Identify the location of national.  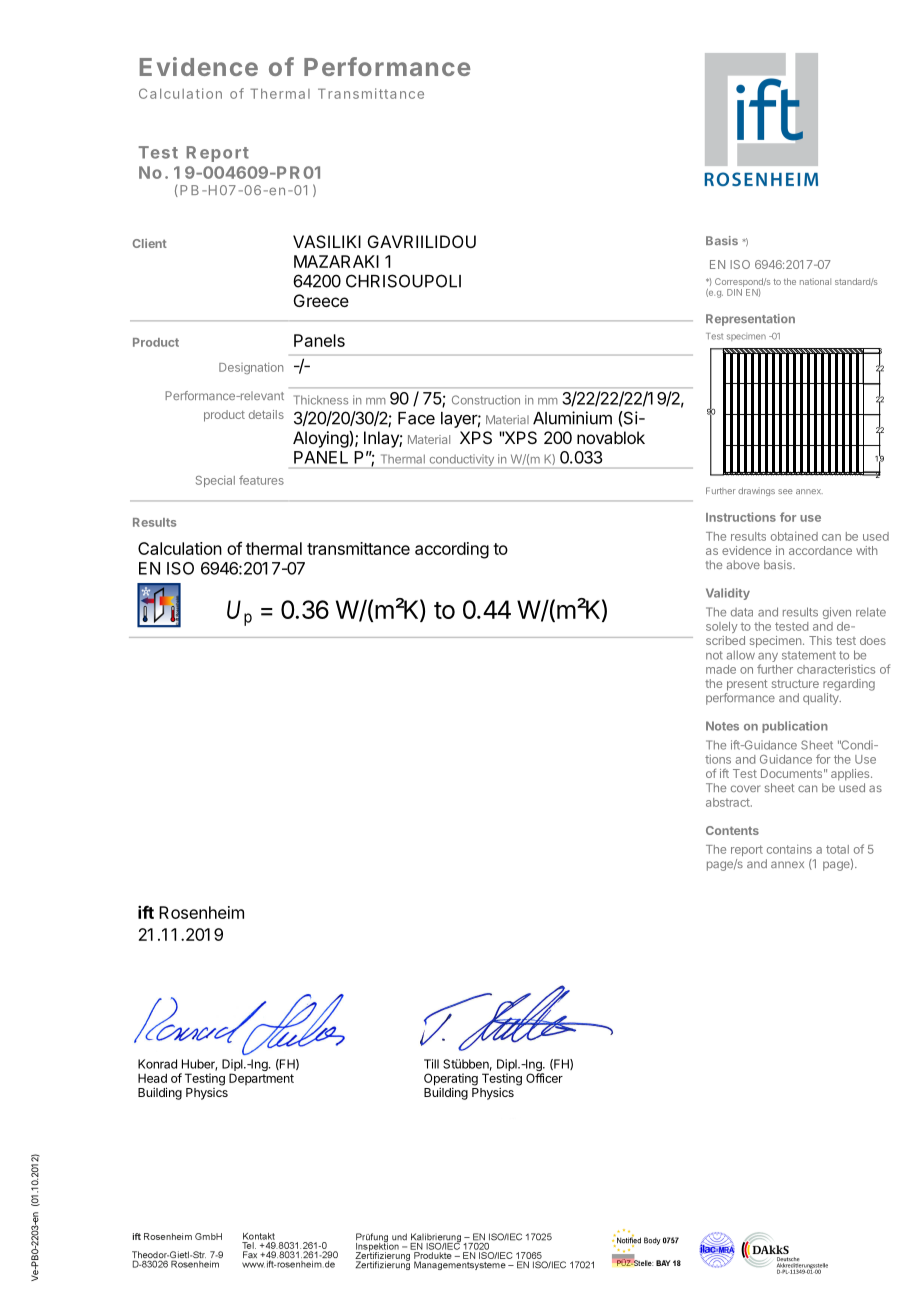
(815, 281).
